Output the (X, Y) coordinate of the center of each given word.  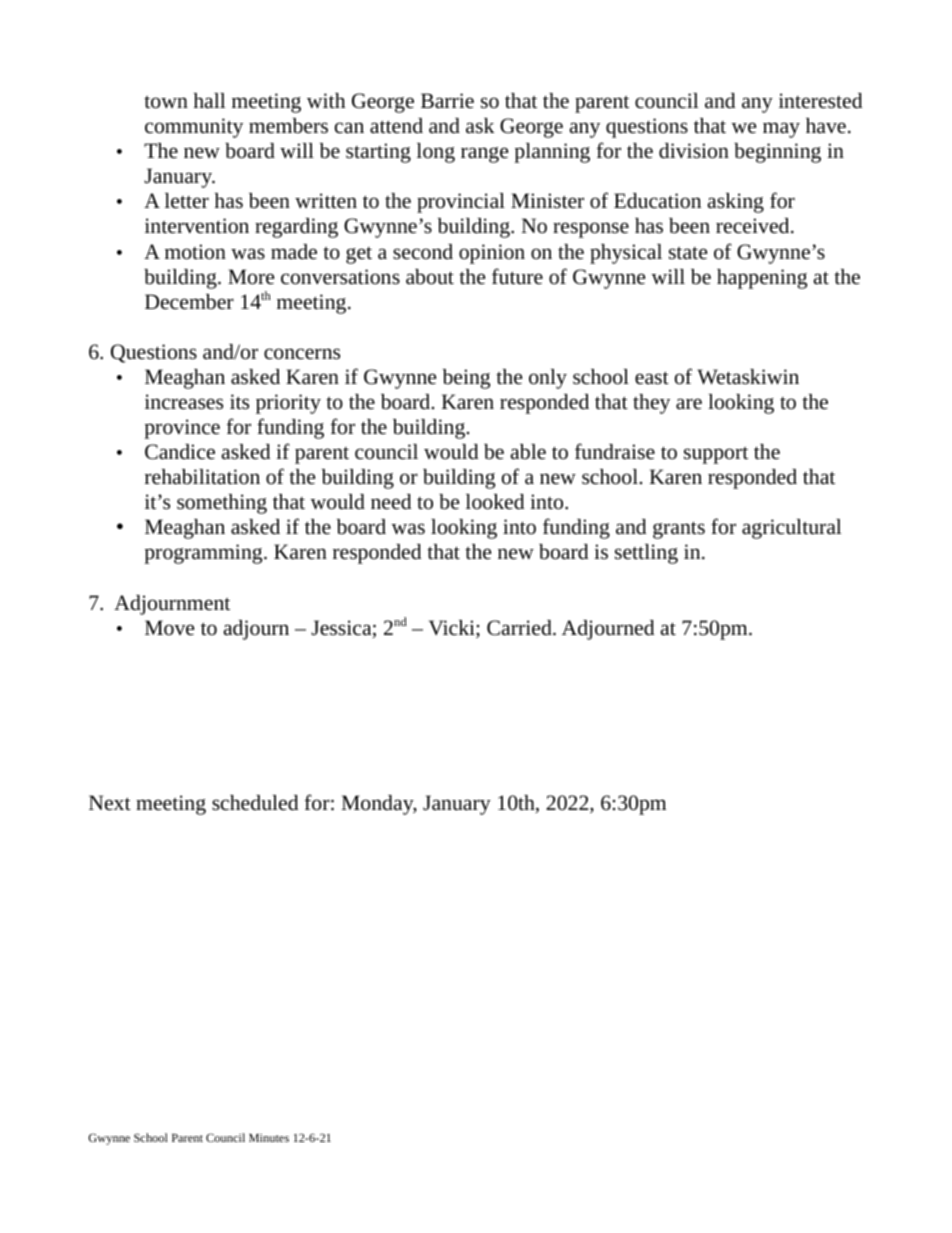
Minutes (269, 1138)
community (194, 128)
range (484, 155)
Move (169, 628)
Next (110, 802)
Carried (520, 628)
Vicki (453, 629)
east (652, 377)
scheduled (255, 803)
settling (646, 554)
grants (679, 530)
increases (184, 402)
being (466, 379)
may (781, 130)
